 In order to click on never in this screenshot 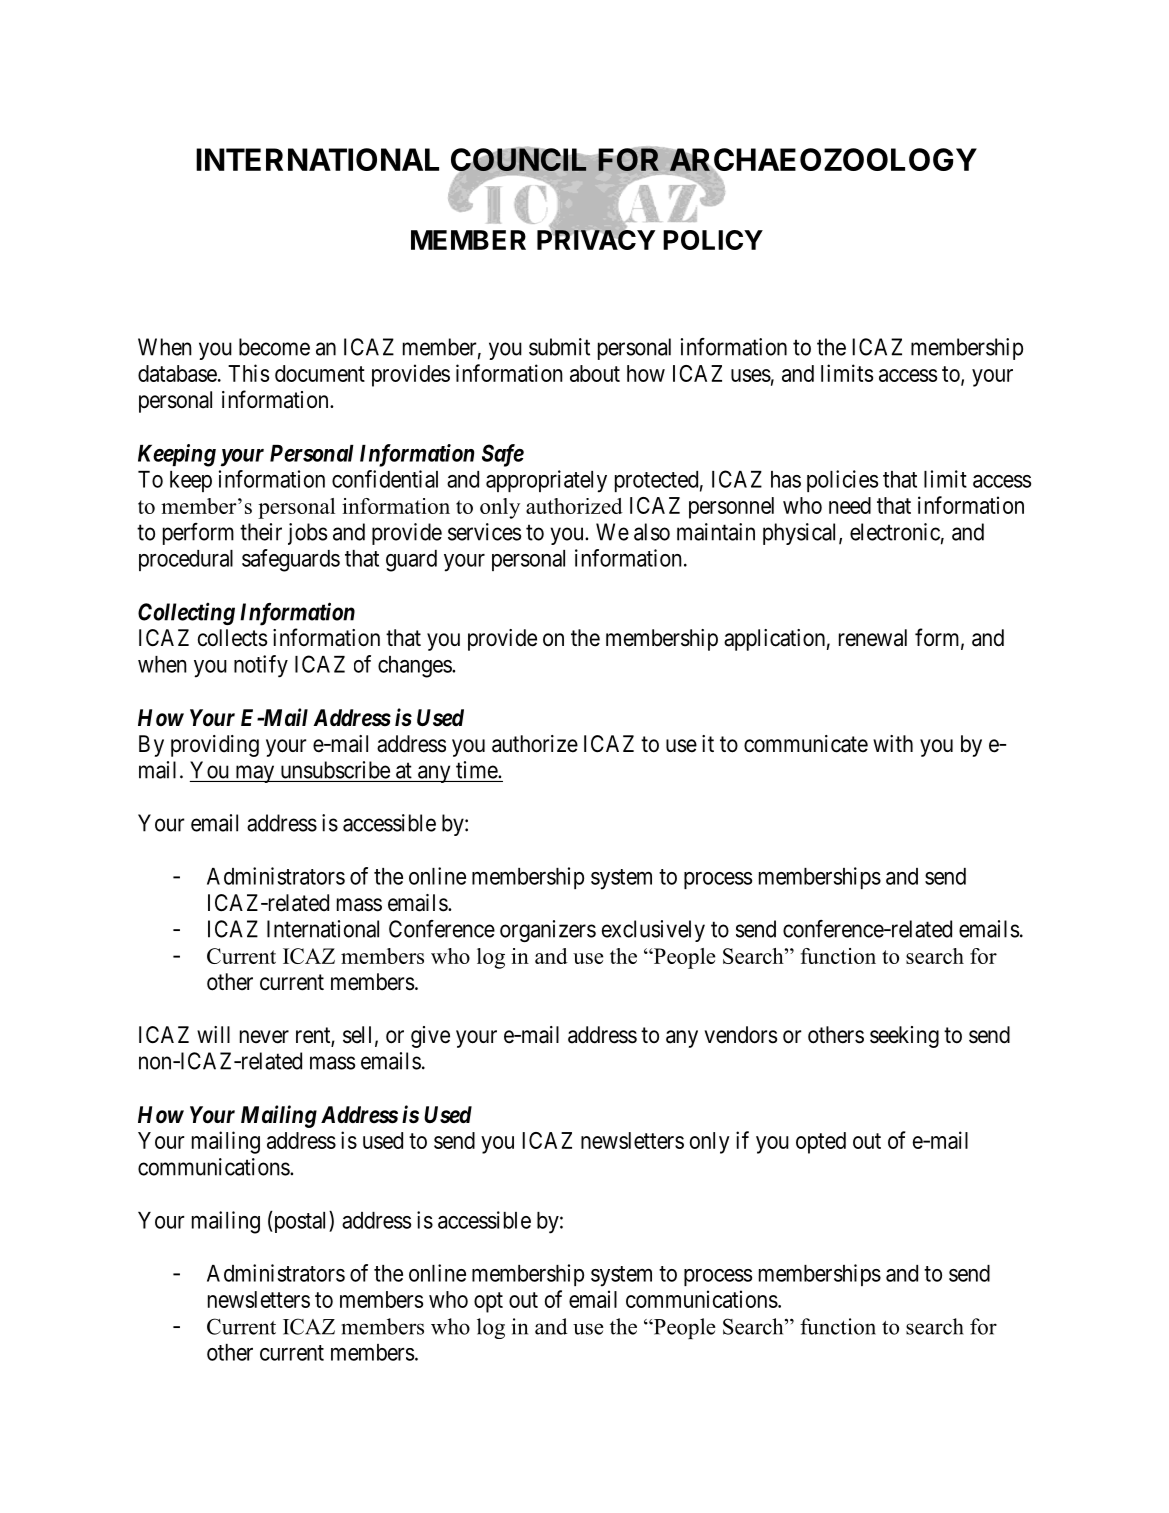, I will do `click(264, 1037)`.
